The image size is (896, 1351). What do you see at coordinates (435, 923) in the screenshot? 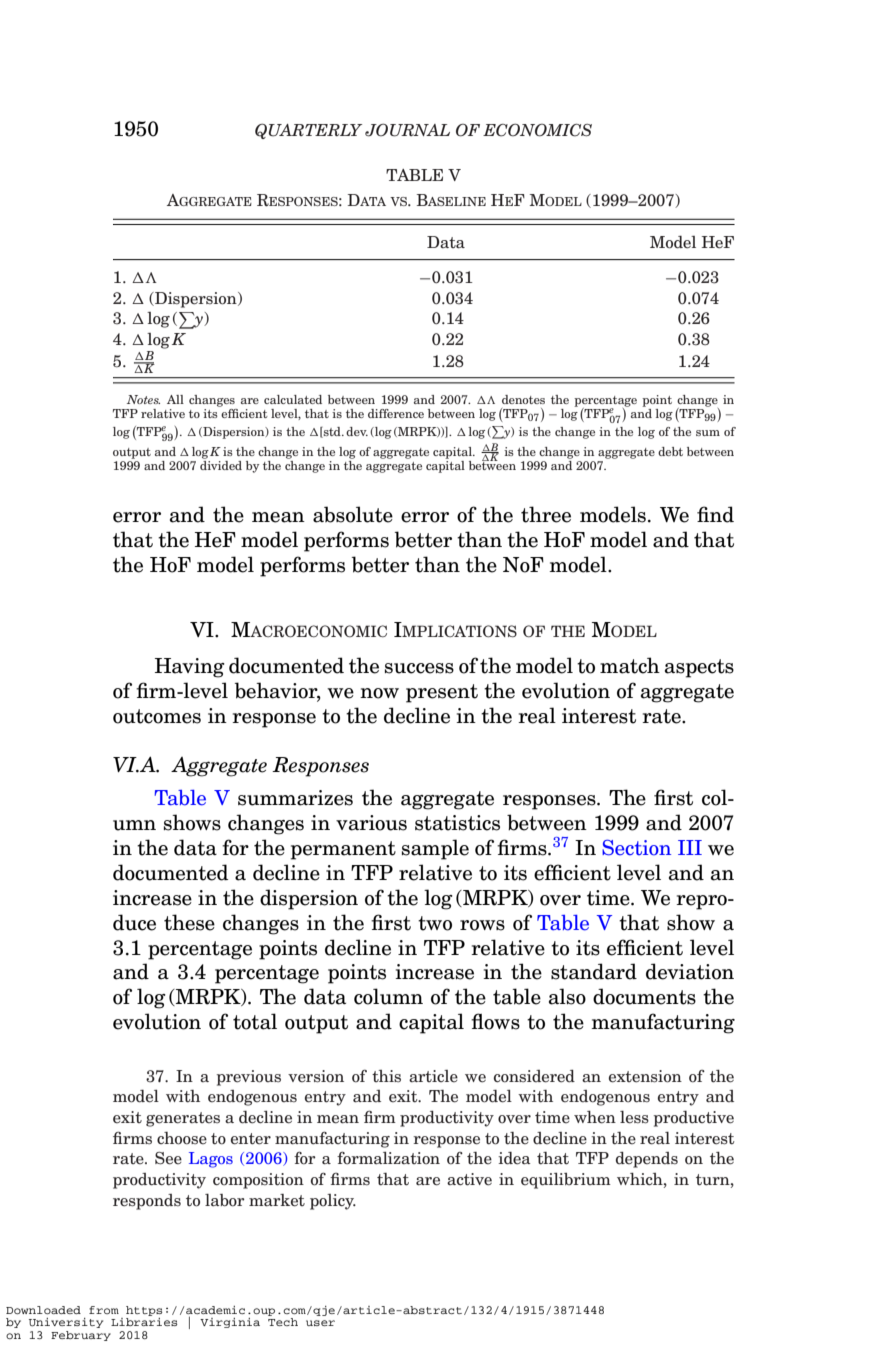
I see `two` at bounding box center [435, 923].
